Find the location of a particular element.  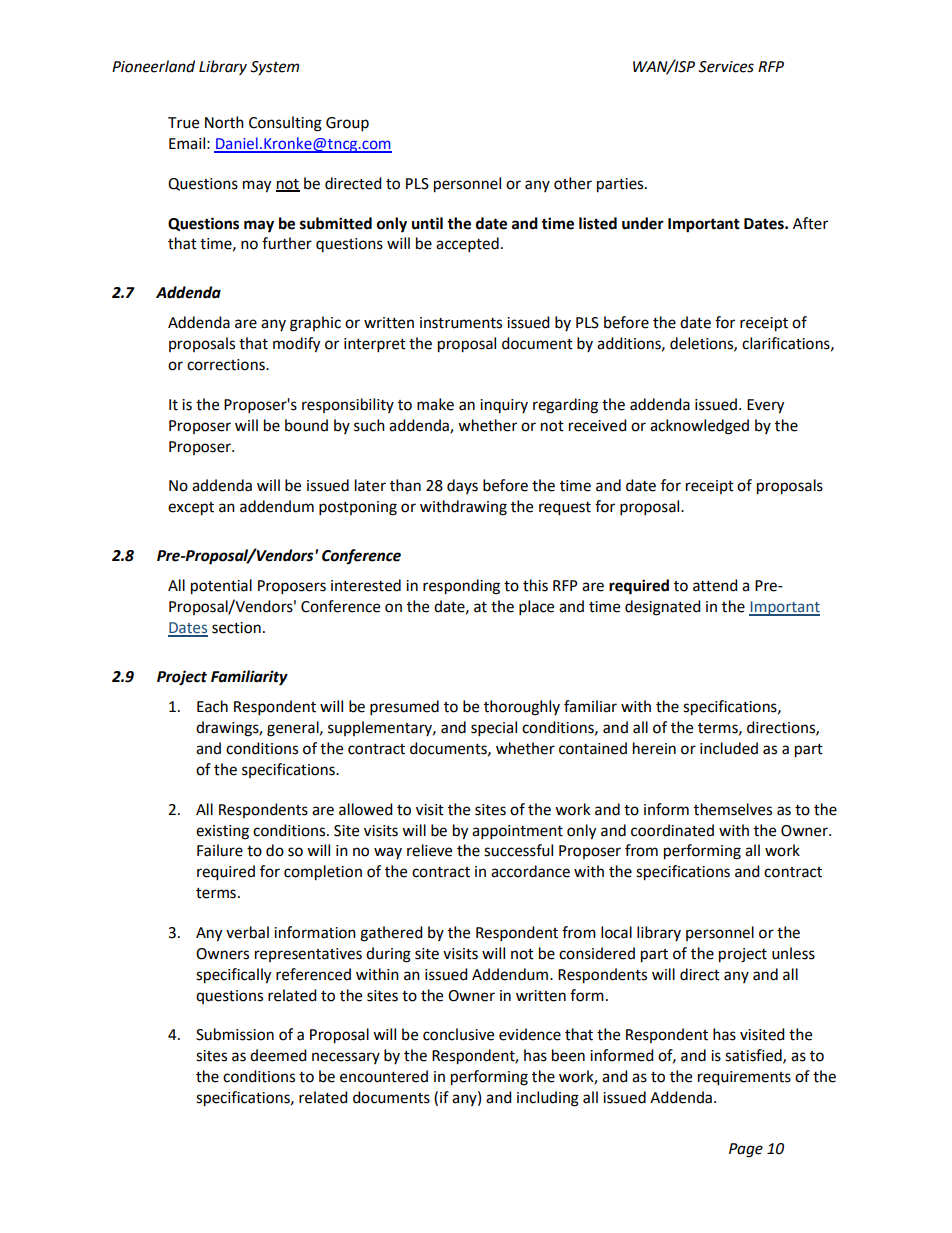

other is located at coordinates (573, 183).
